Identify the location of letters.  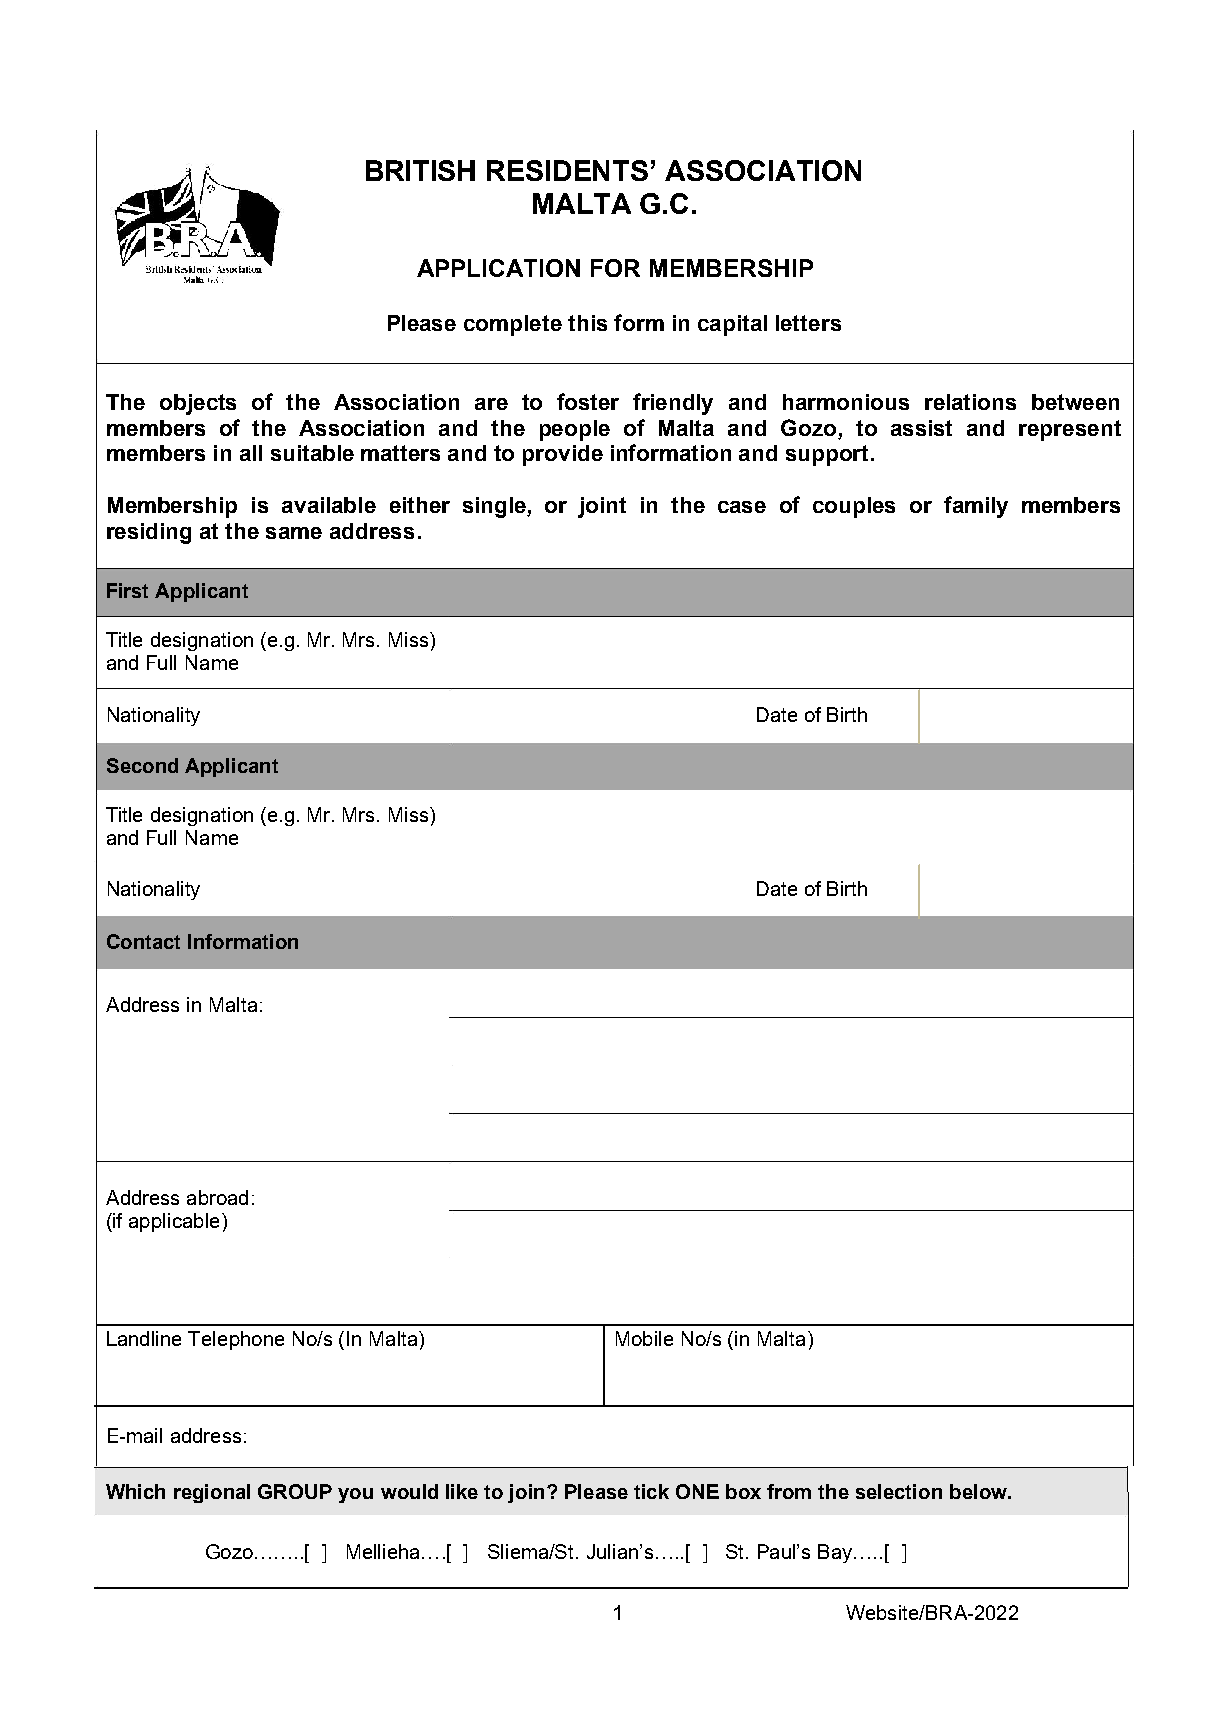
(808, 323).
